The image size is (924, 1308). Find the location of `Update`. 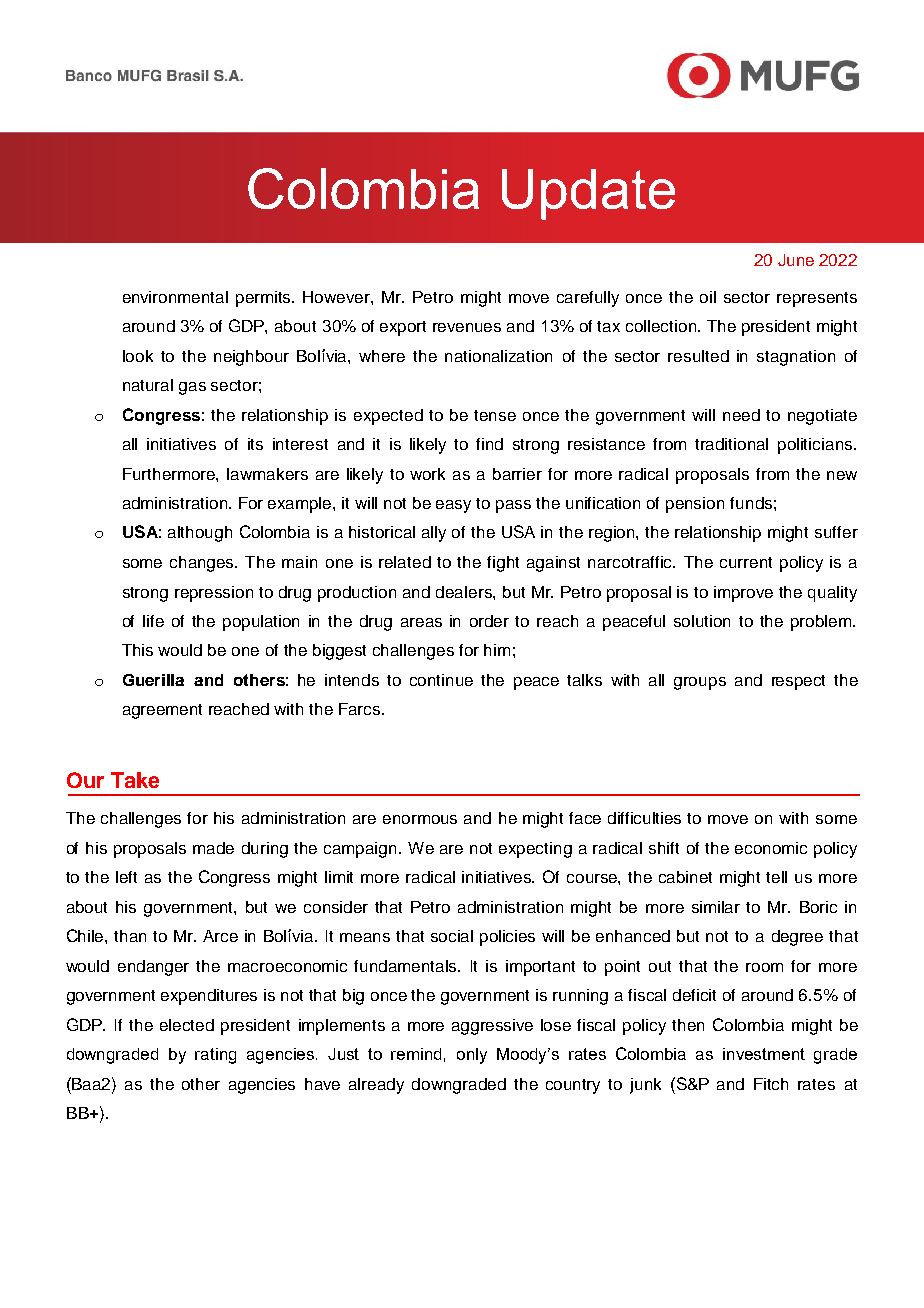

Update is located at coordinates (588, 194).
